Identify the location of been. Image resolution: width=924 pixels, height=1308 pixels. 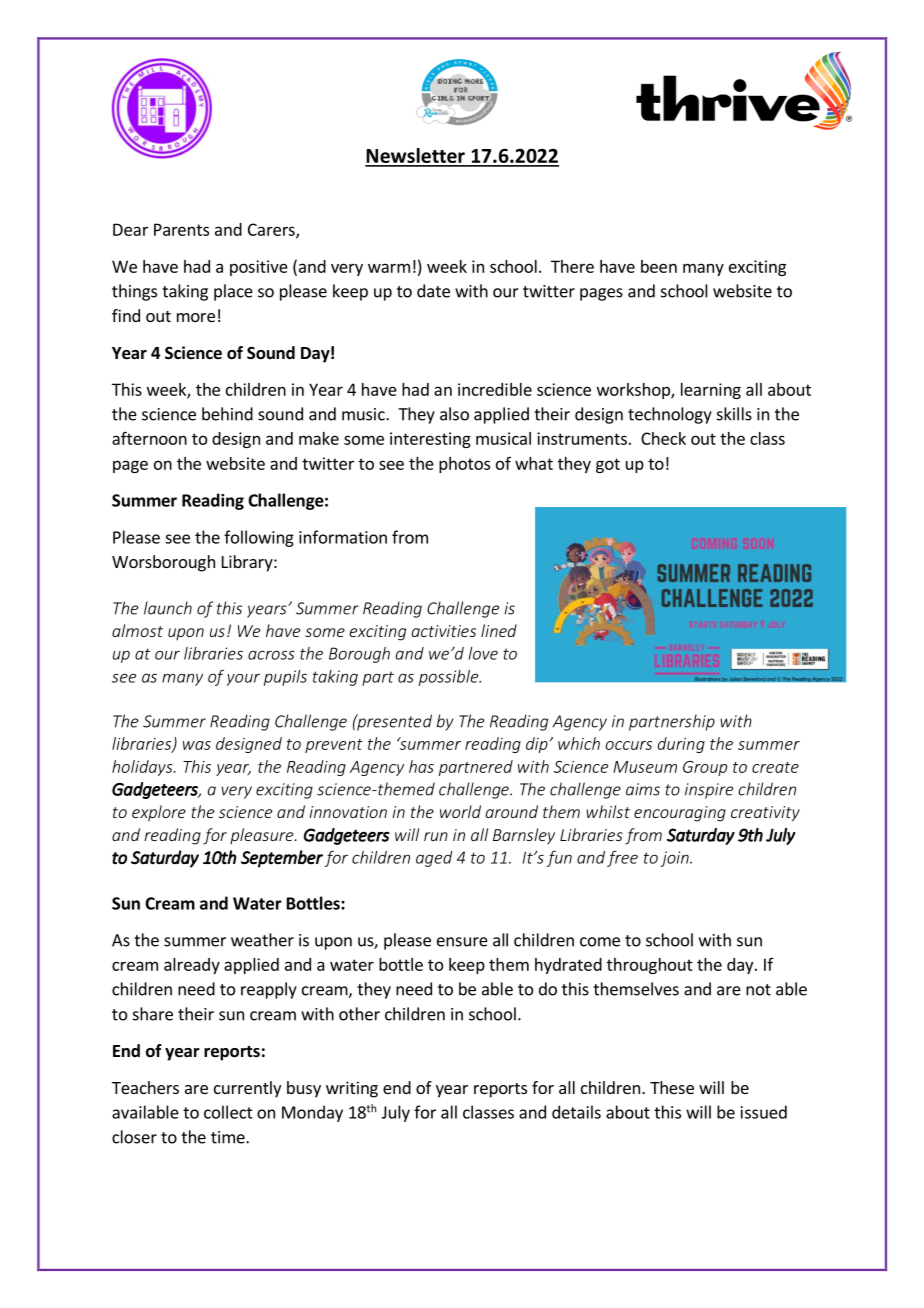
(659, 266).
